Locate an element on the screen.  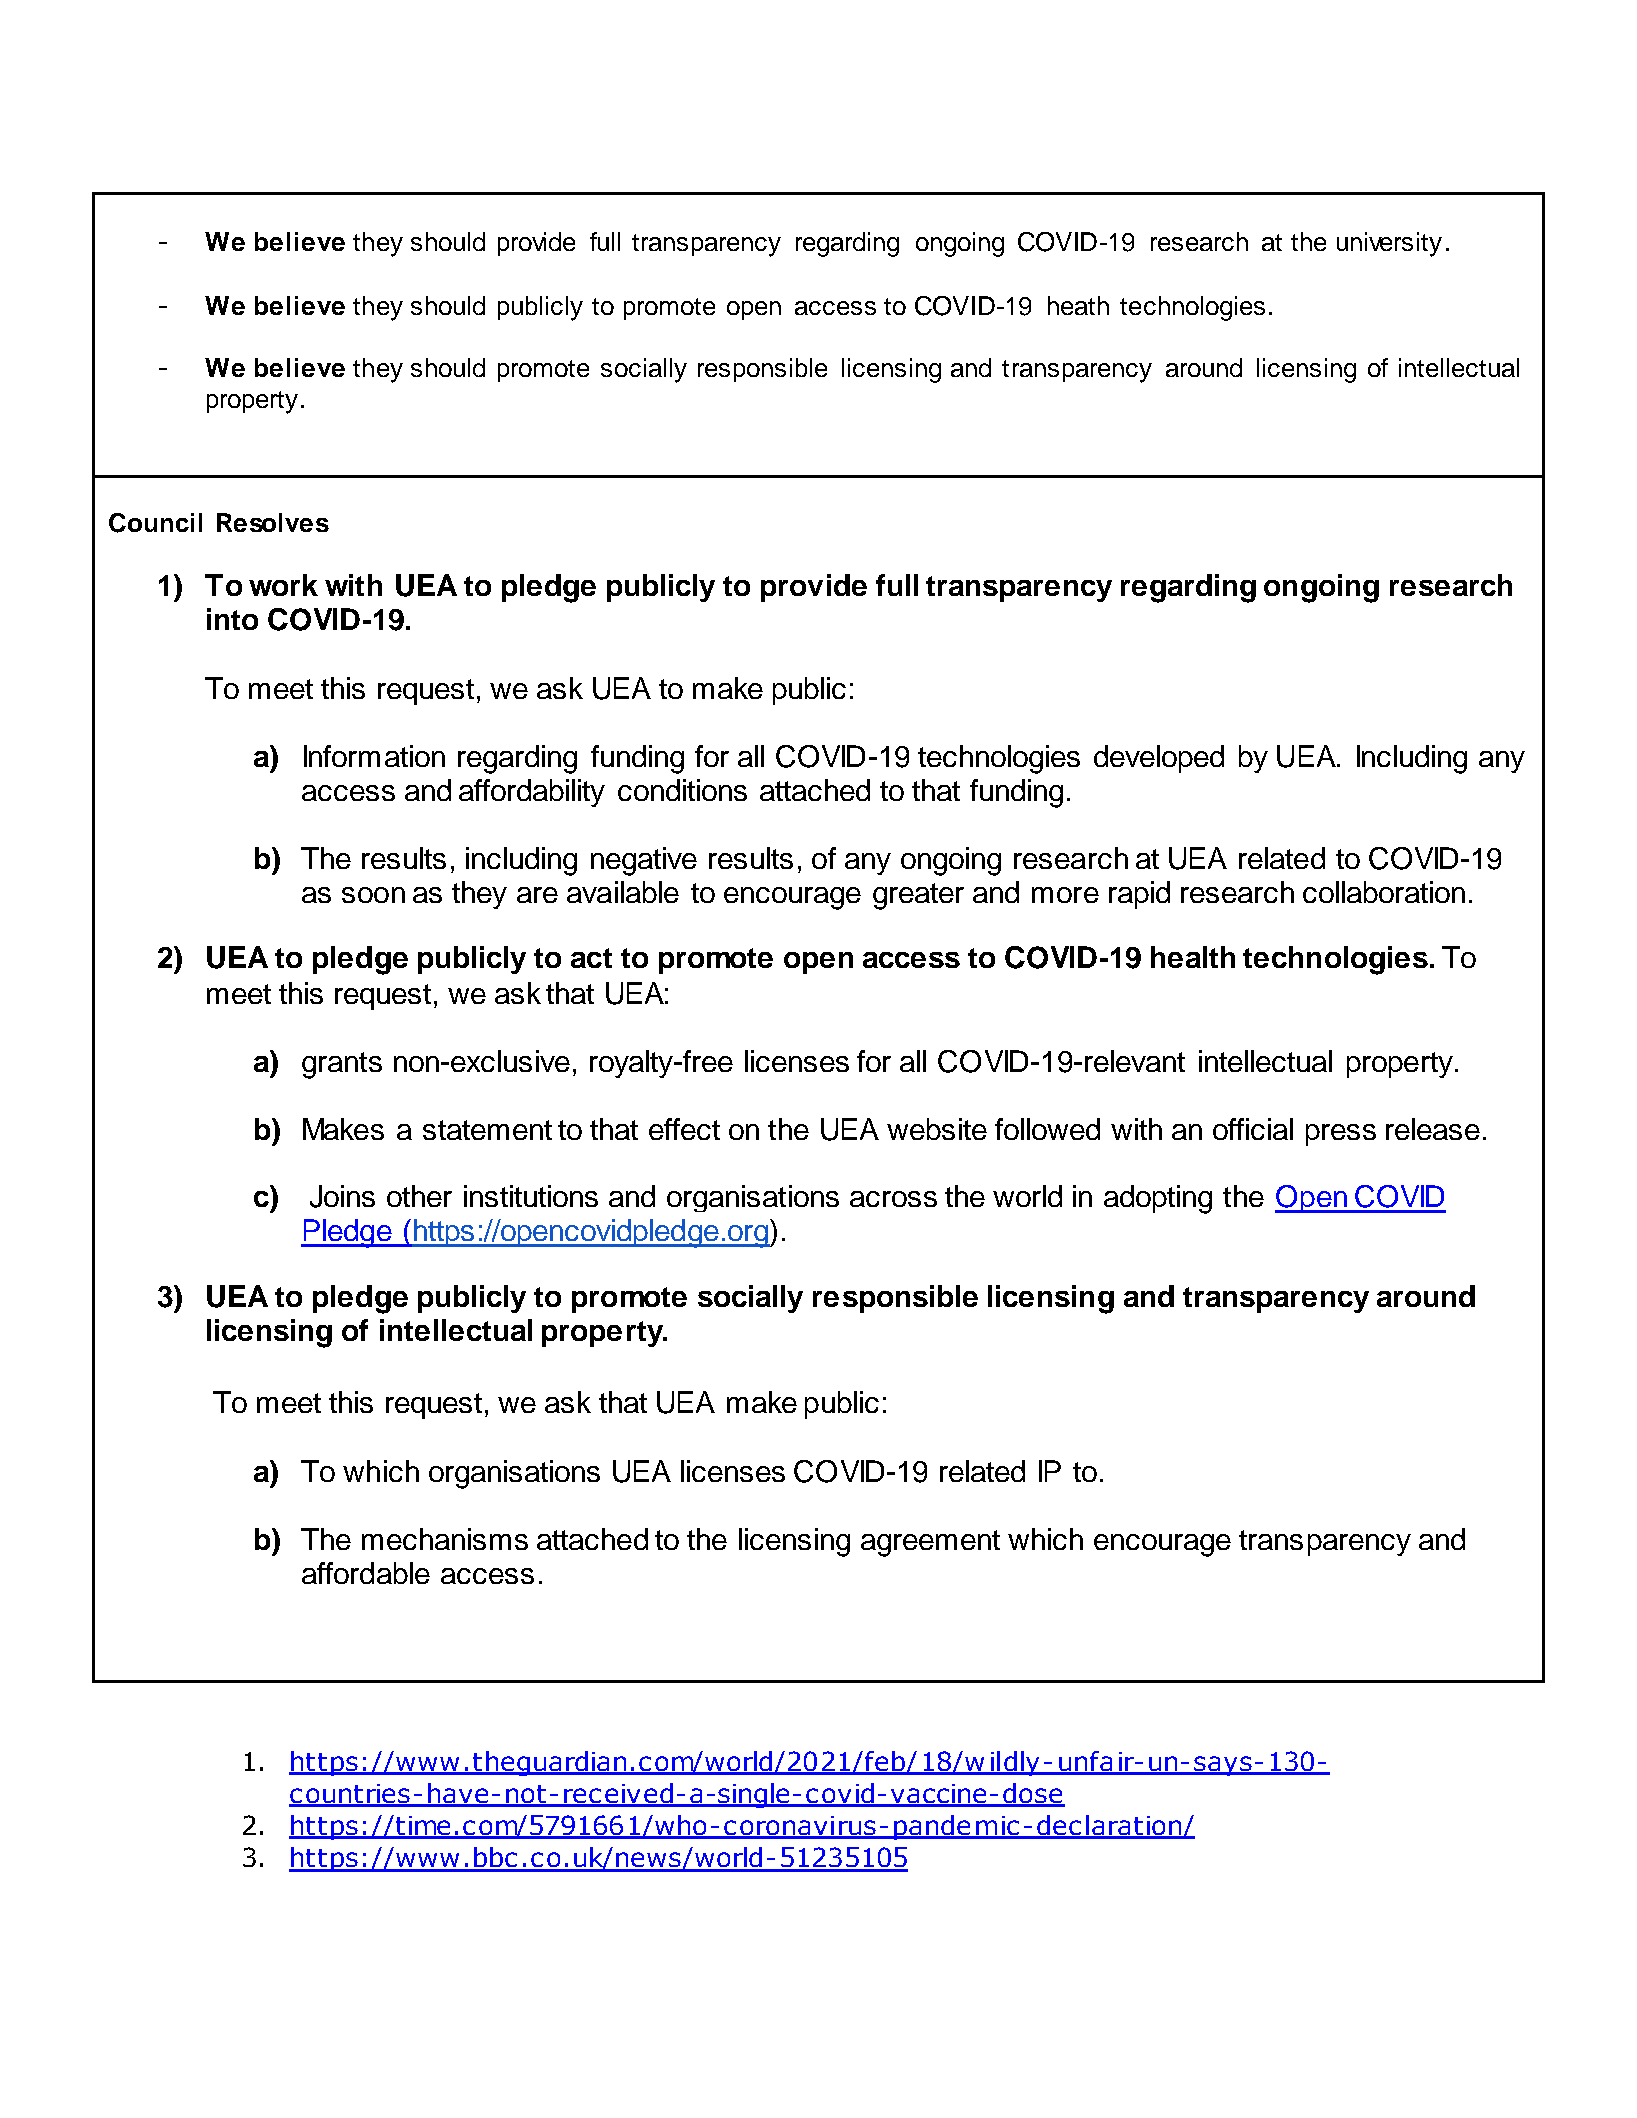
soon is located at coordinates (373, 895).
